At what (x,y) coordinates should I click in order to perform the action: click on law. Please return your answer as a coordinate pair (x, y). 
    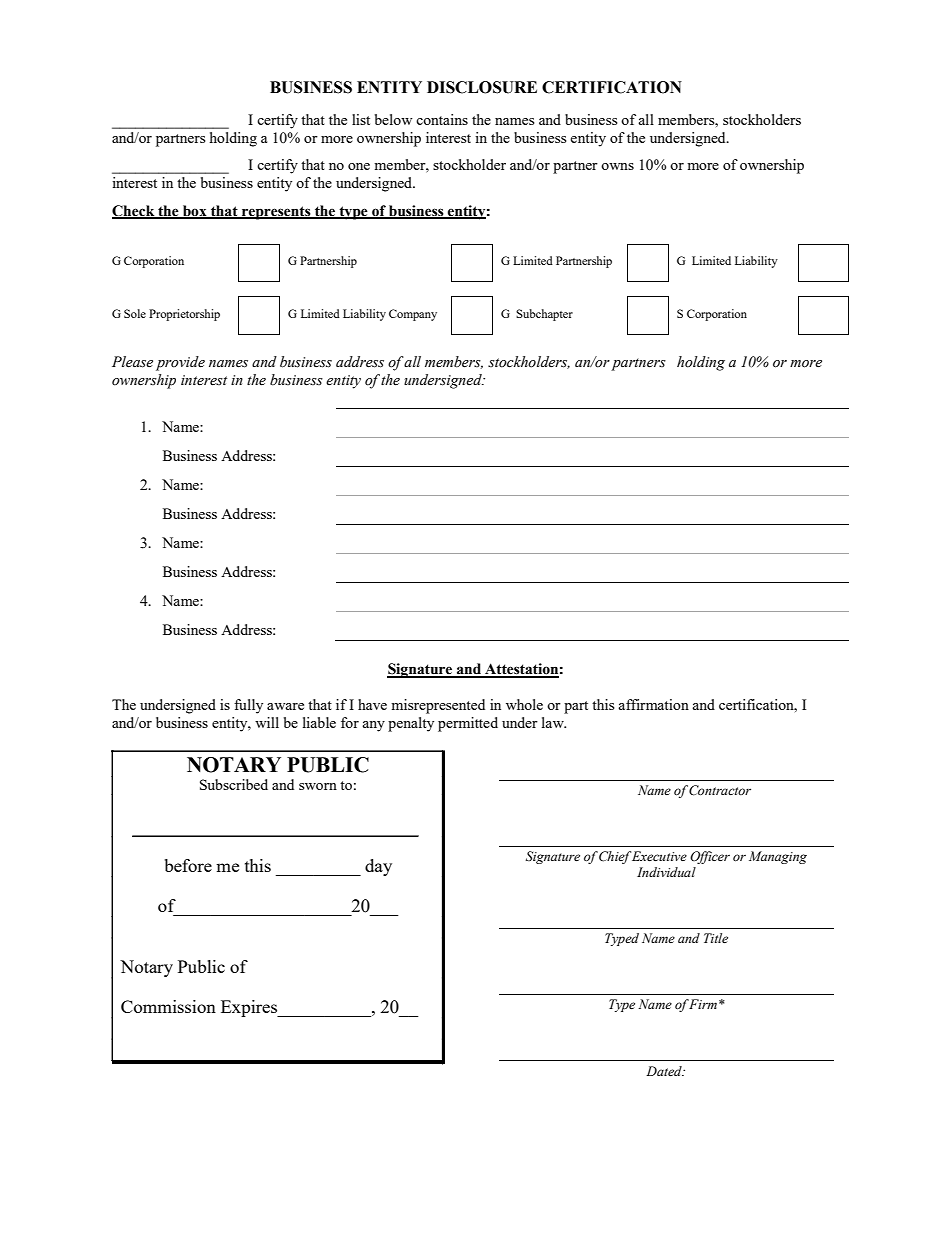
    Looking at the image, I should click on (554, 722).
